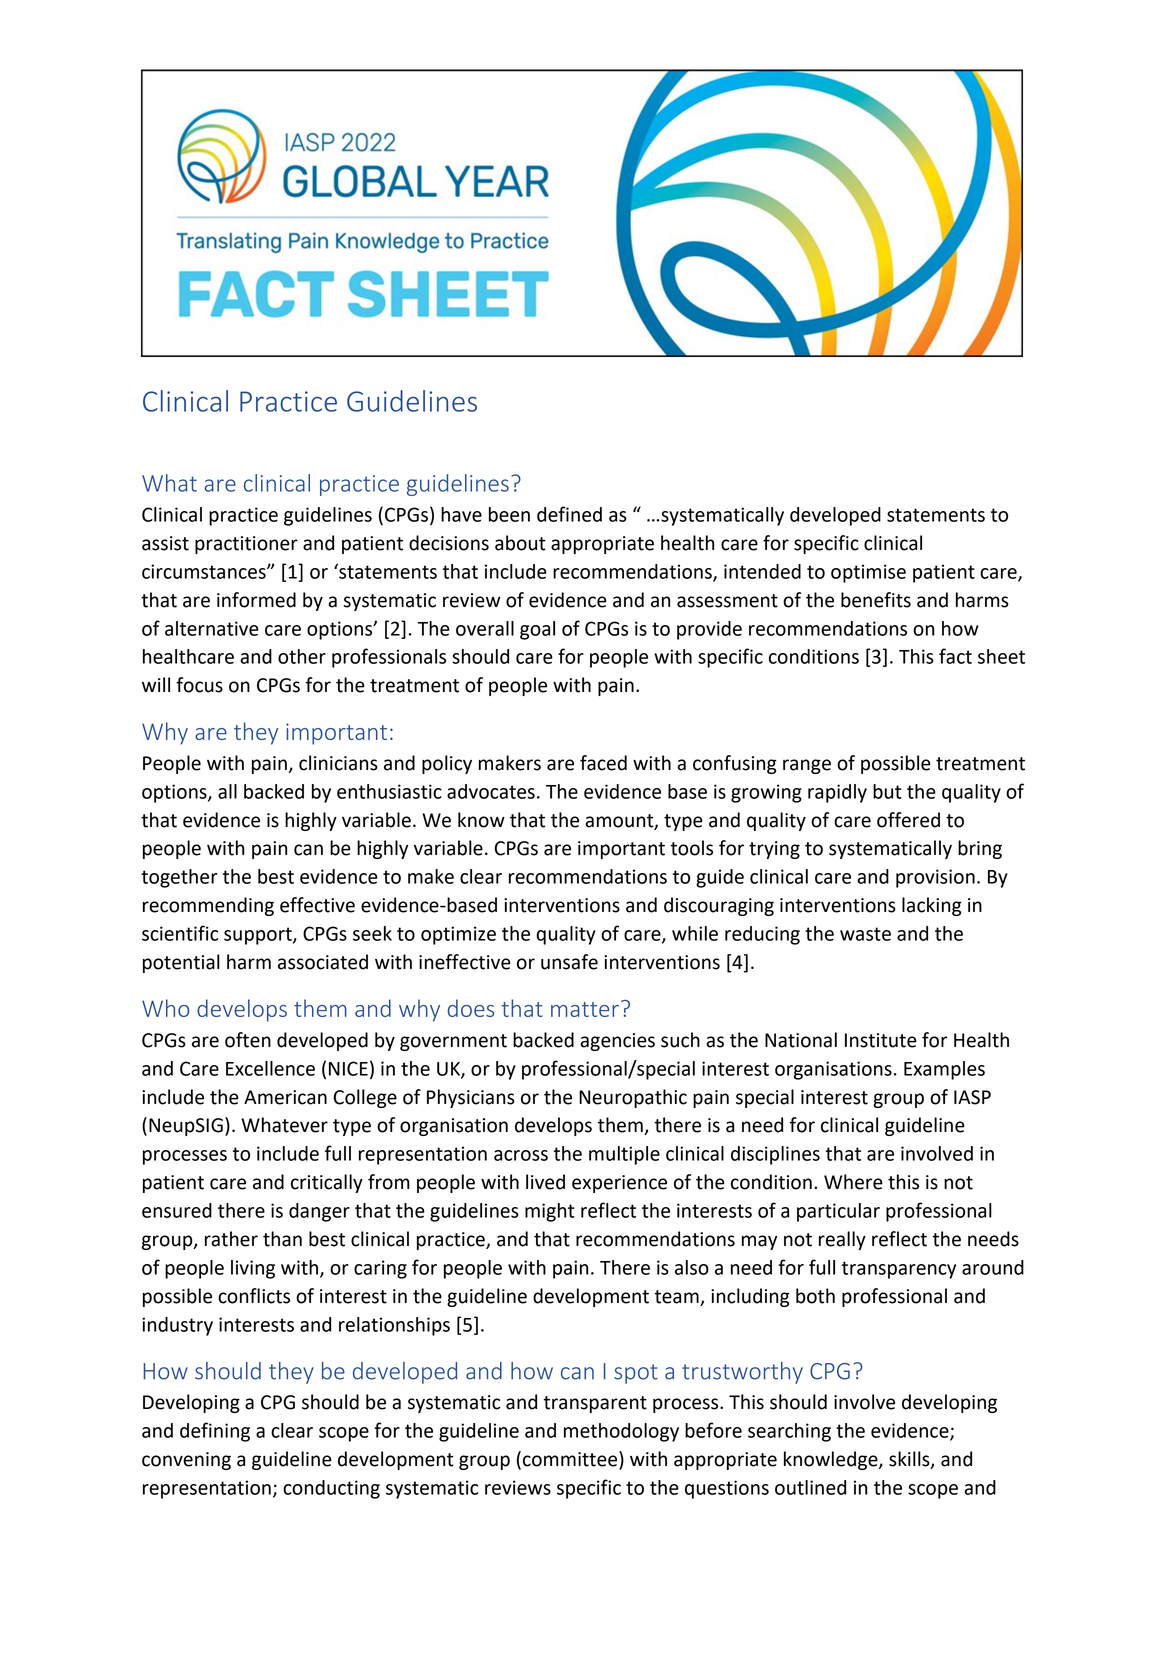 Image resolution: width=1169 pixels, height=1653 pixels. Describe the element at coordinates (569, 514) in the page. I see `defined` at that location.
